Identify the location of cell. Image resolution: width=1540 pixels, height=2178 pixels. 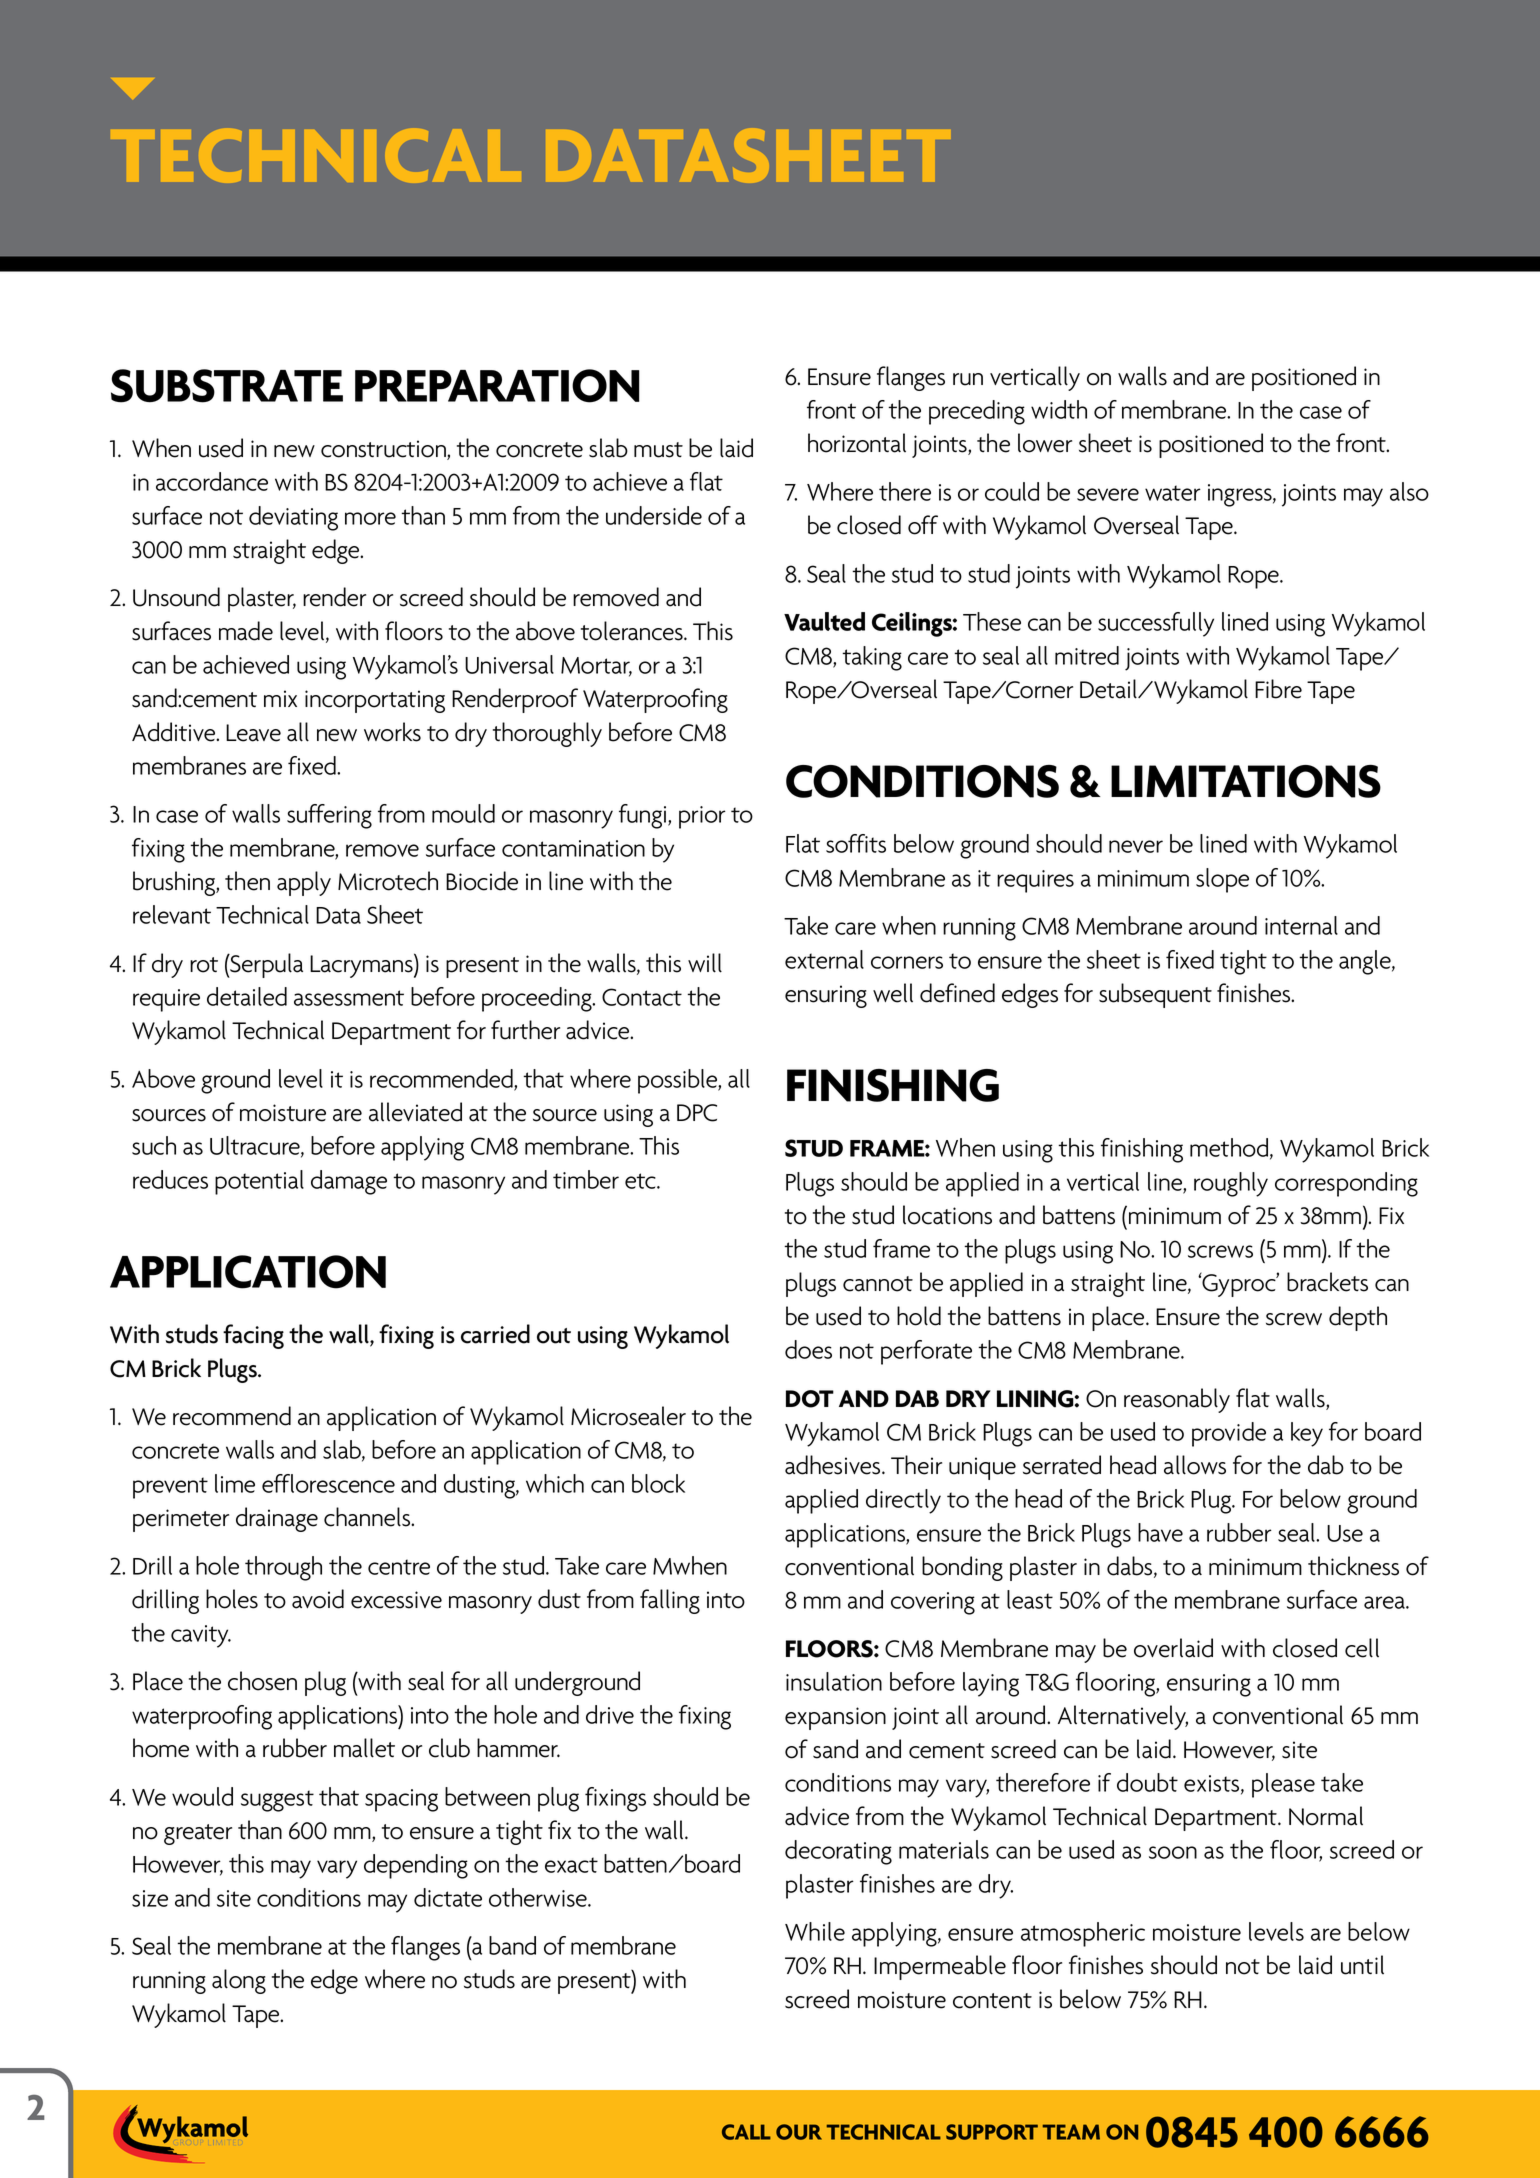
(1362, 1648).
